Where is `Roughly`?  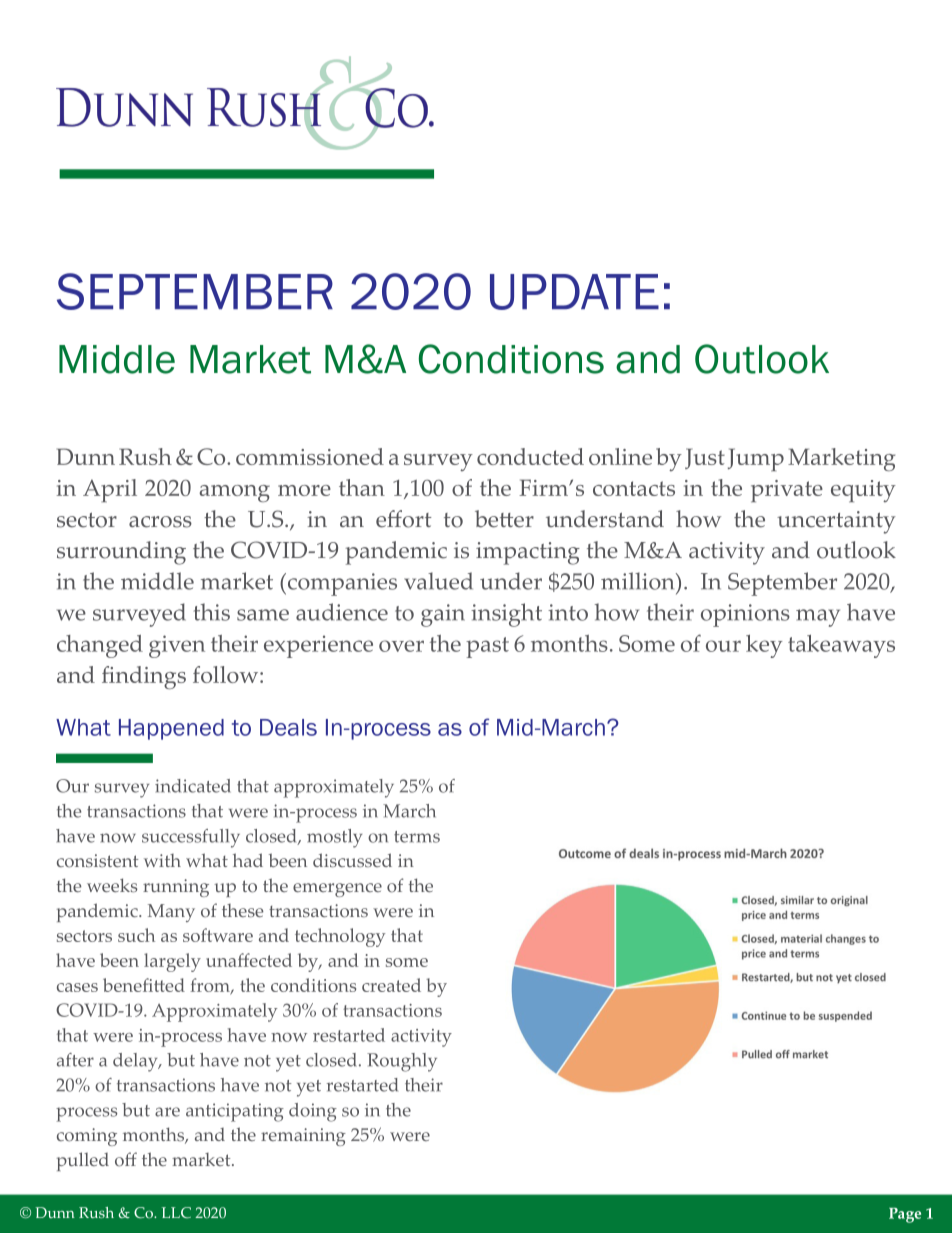 Roughly is located at coordinates (402, 1062).
